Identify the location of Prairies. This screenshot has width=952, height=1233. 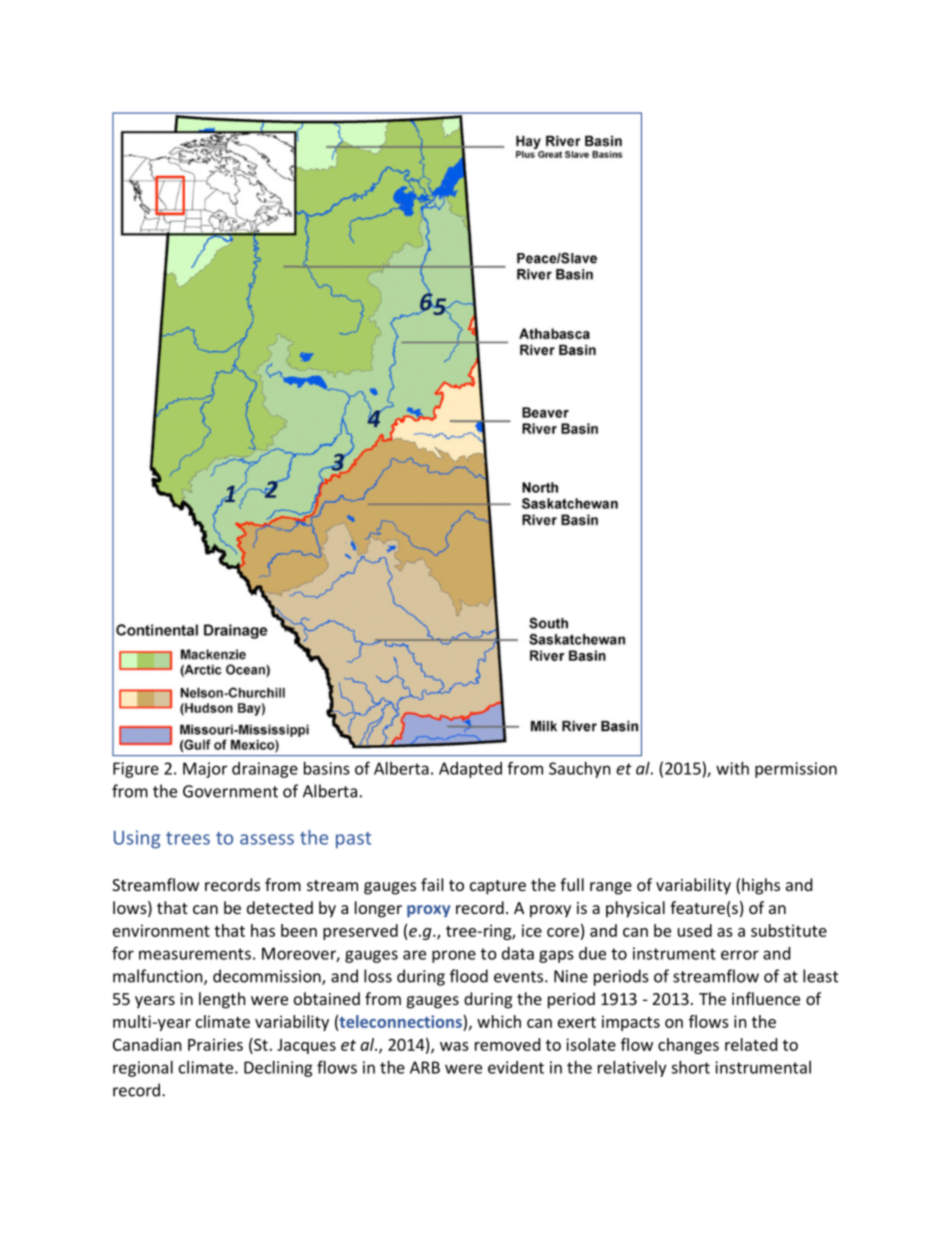
(215, 1044).
